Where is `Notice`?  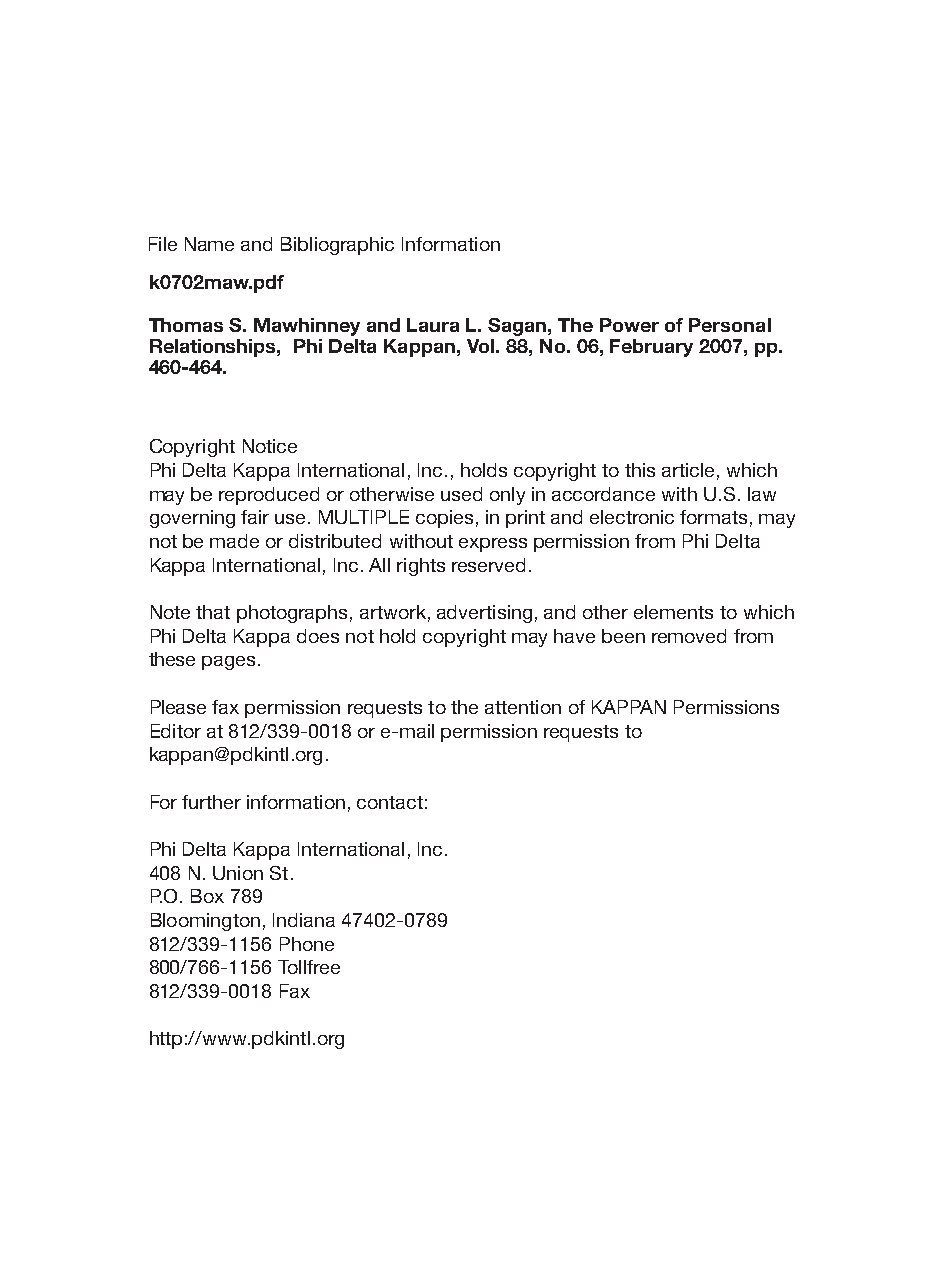 Notice is located at coordinates (270, 446).
